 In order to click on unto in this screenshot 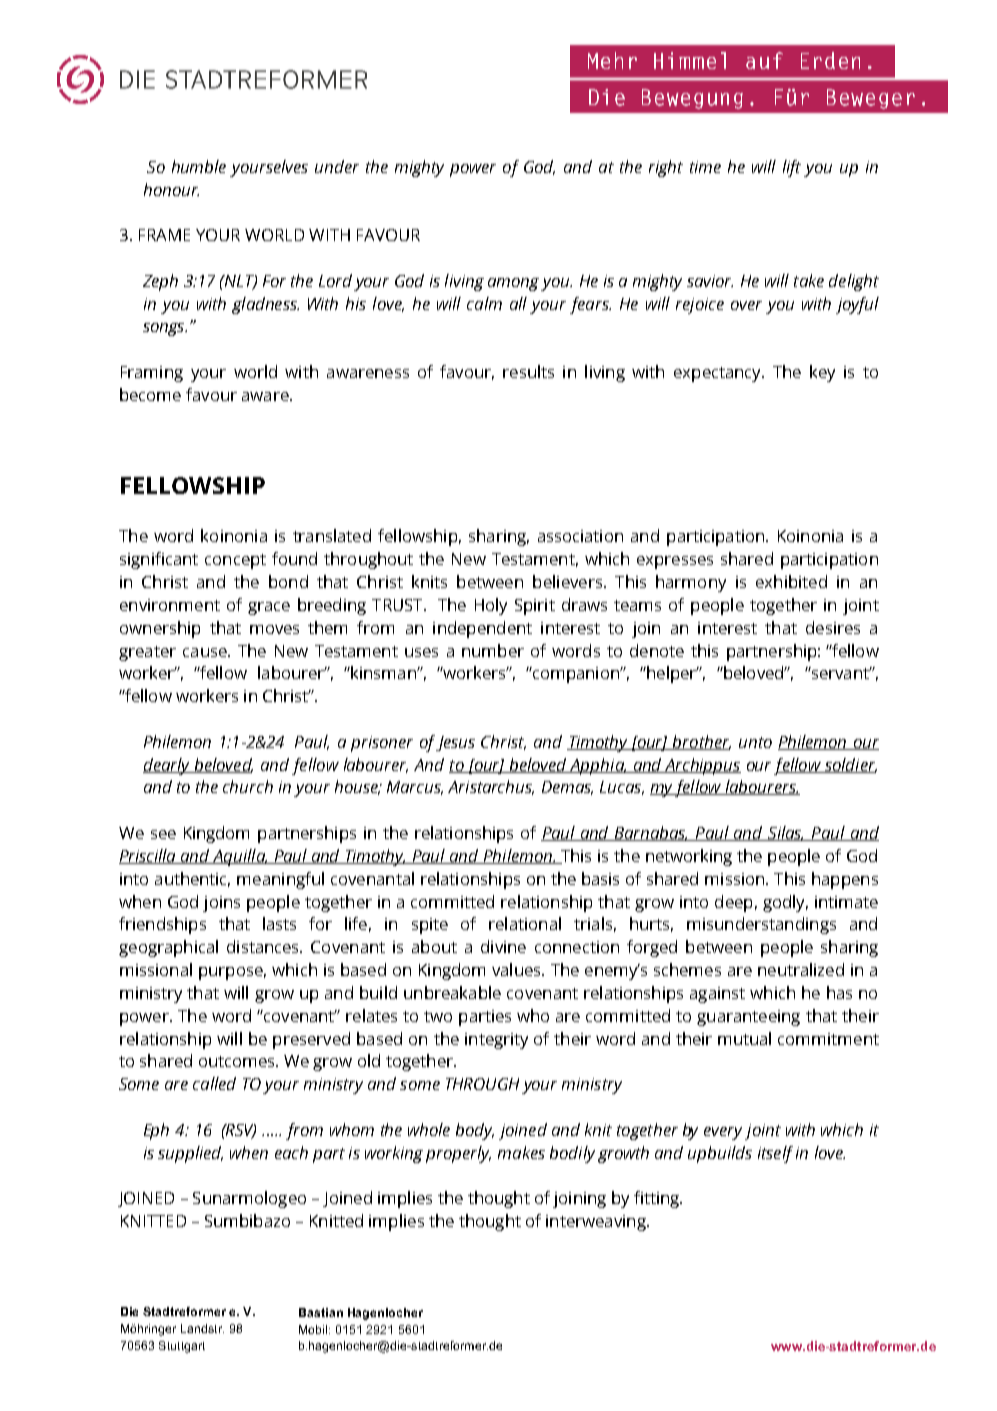, I will do `click(755, 742)`.
